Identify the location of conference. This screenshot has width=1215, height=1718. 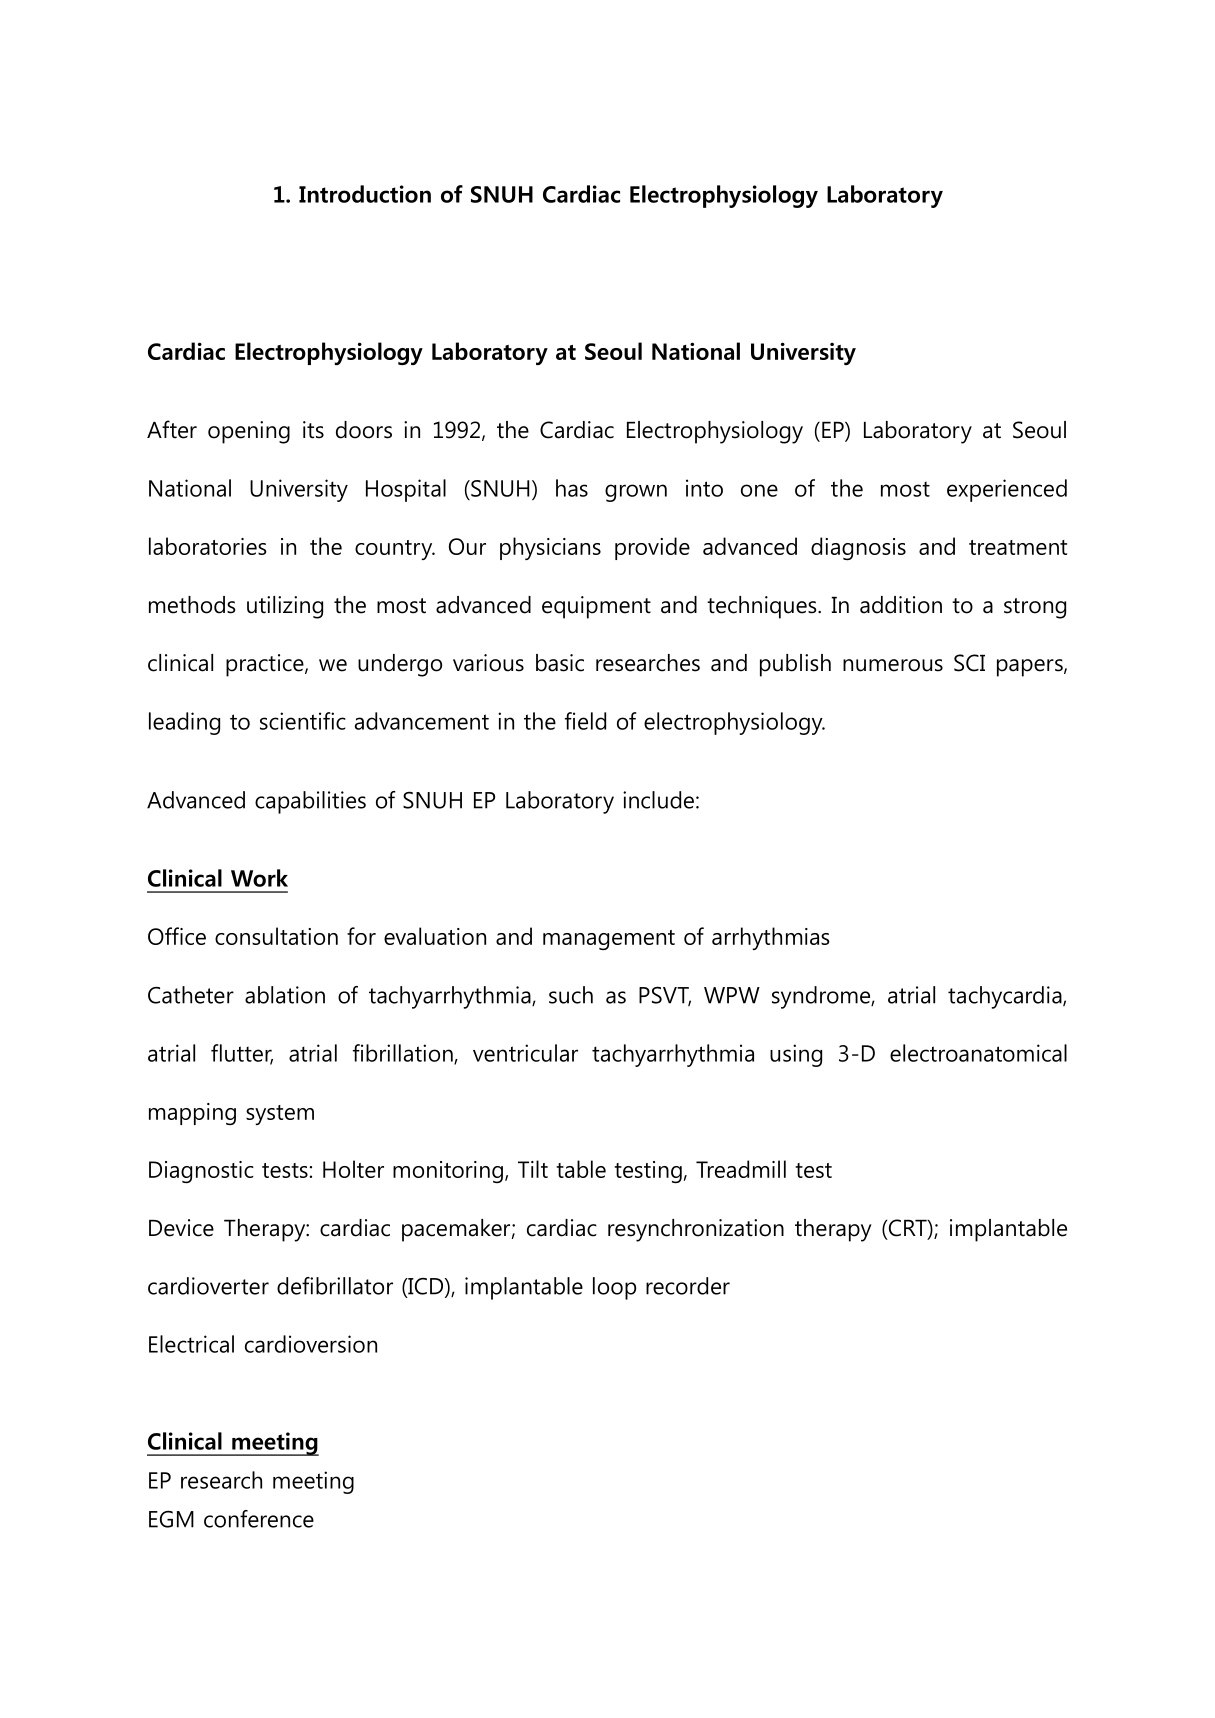
(259, 1519).
